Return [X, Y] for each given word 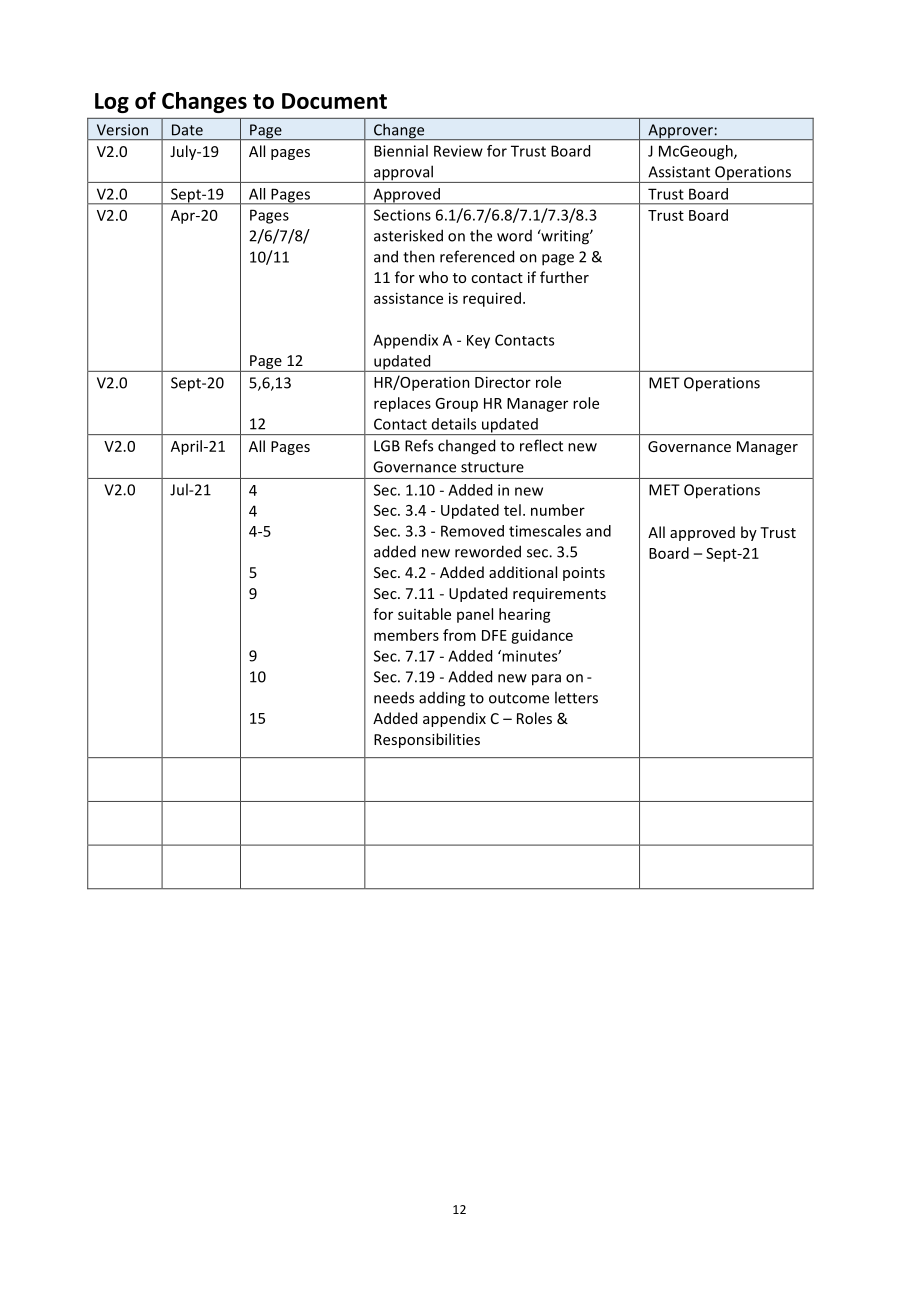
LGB [387, 446]
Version [122, 130]
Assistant [679, 172]
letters [576, 697]
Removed [472, 531]
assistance [408, 298]
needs [394, 697]
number [558, 510]
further [564, 277]
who [433, 277]
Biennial [401, 151]
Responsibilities [427, 740]
